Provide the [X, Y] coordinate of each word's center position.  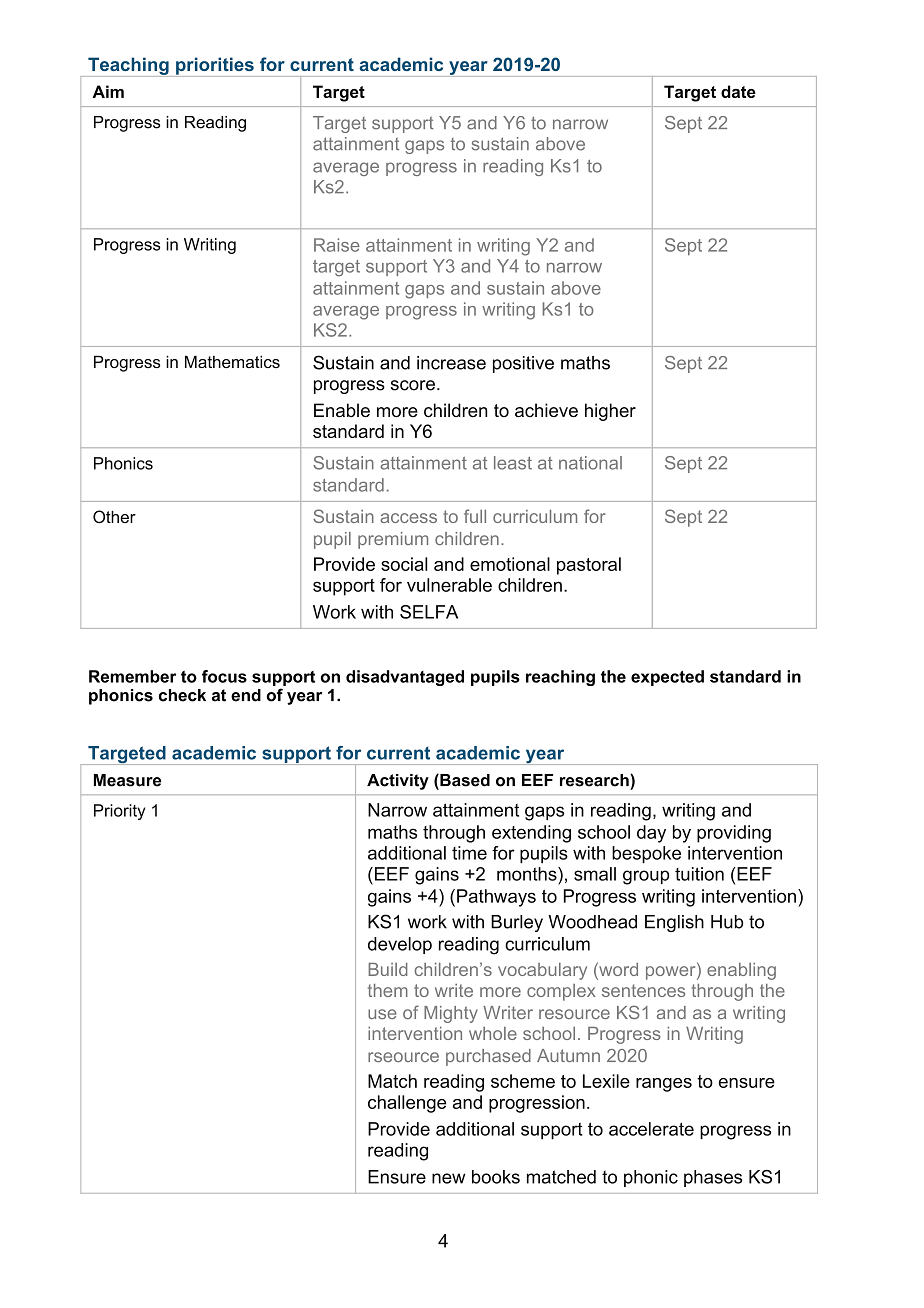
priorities [215, 67]
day [651, 834]
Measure [127, 780]
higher [610, 412]
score [413, 385]
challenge [407, 1104]
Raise [337, 245]
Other [114, 516]
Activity [398, 782]
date [738, 91]
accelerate [651, 1129]
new [448, 1178]
